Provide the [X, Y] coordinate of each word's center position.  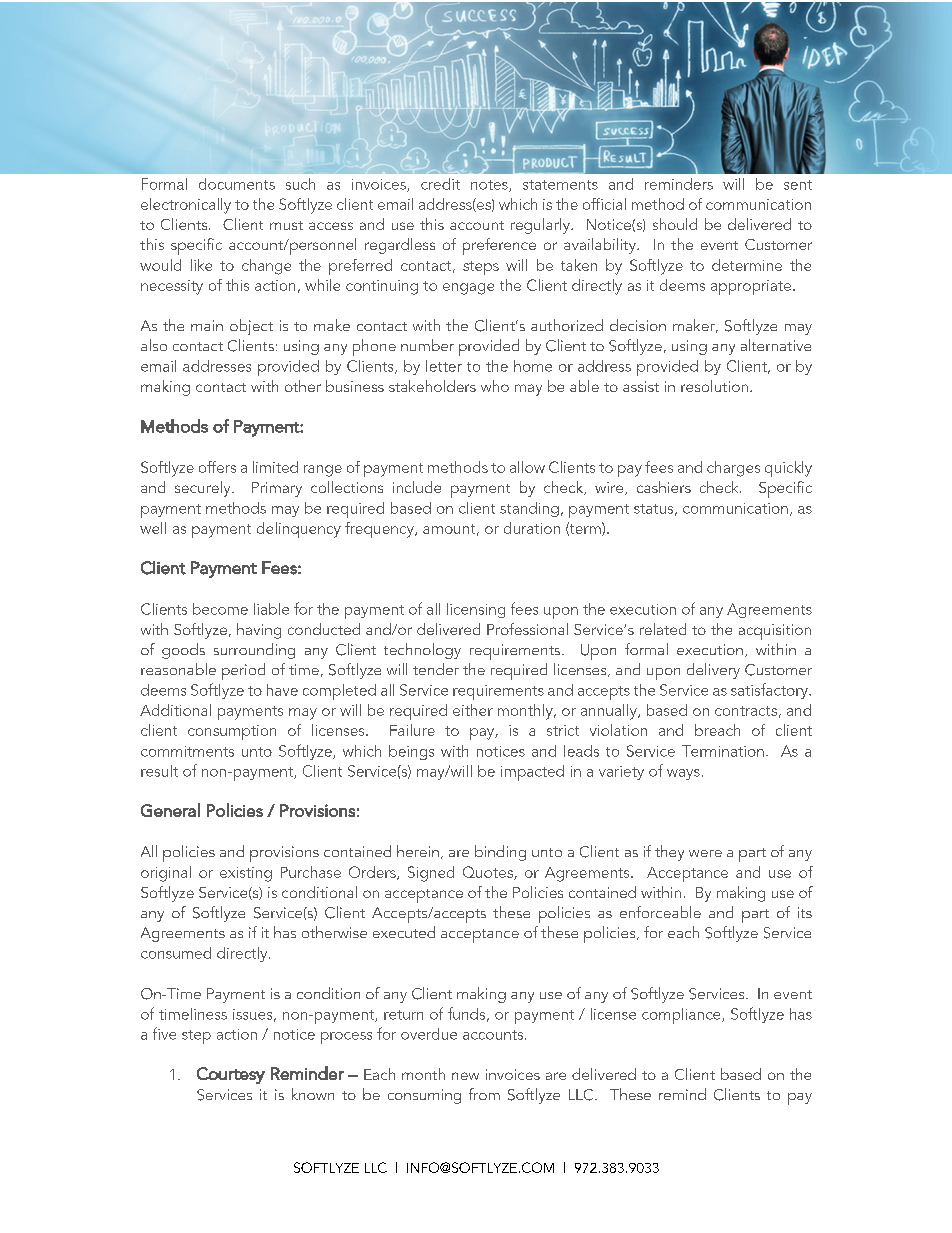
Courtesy [231, 1075]
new [465, 1076]
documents [237, 184]
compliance [682, 1016]
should [675, 224]
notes [490, 186]
